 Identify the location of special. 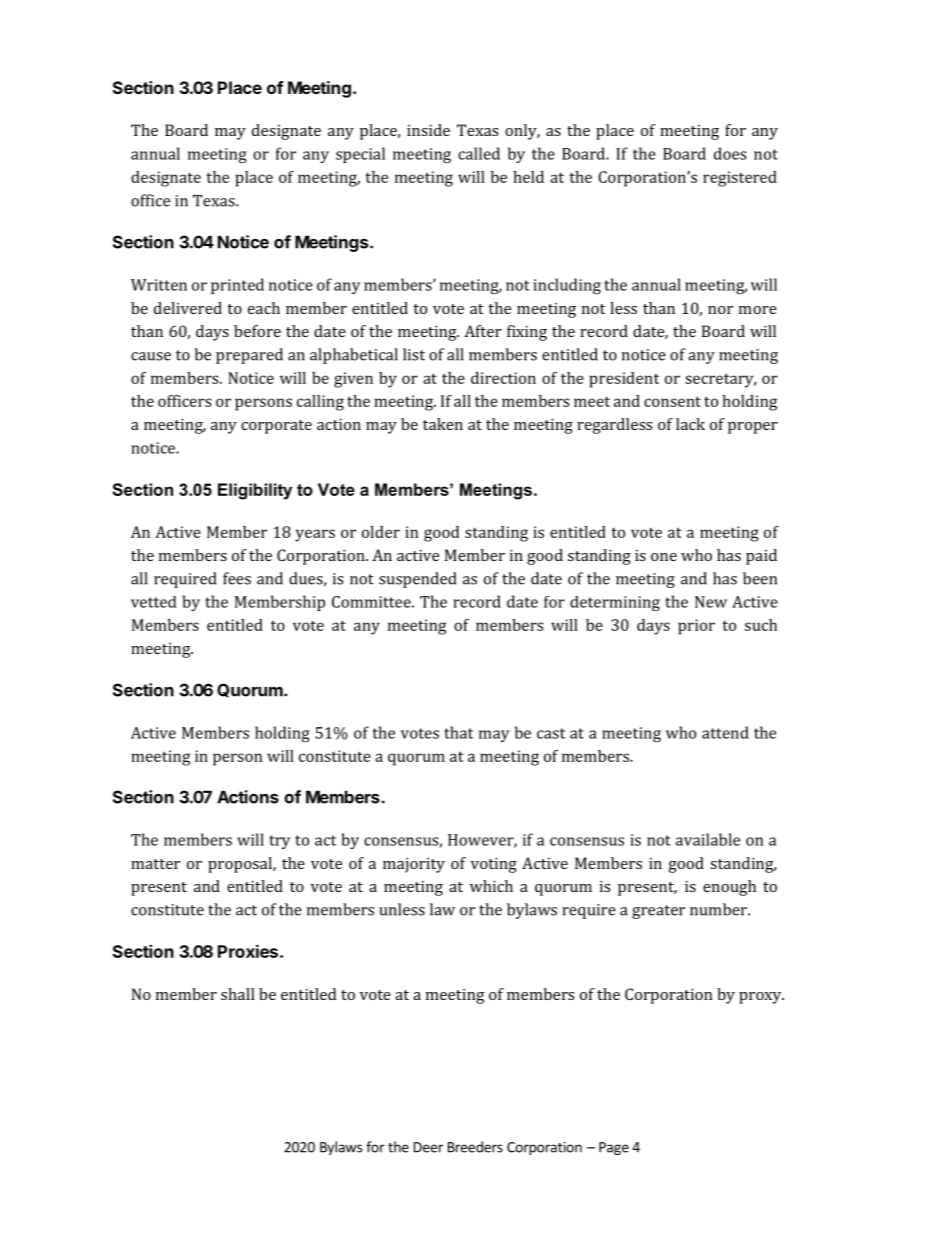
(360, 155).
